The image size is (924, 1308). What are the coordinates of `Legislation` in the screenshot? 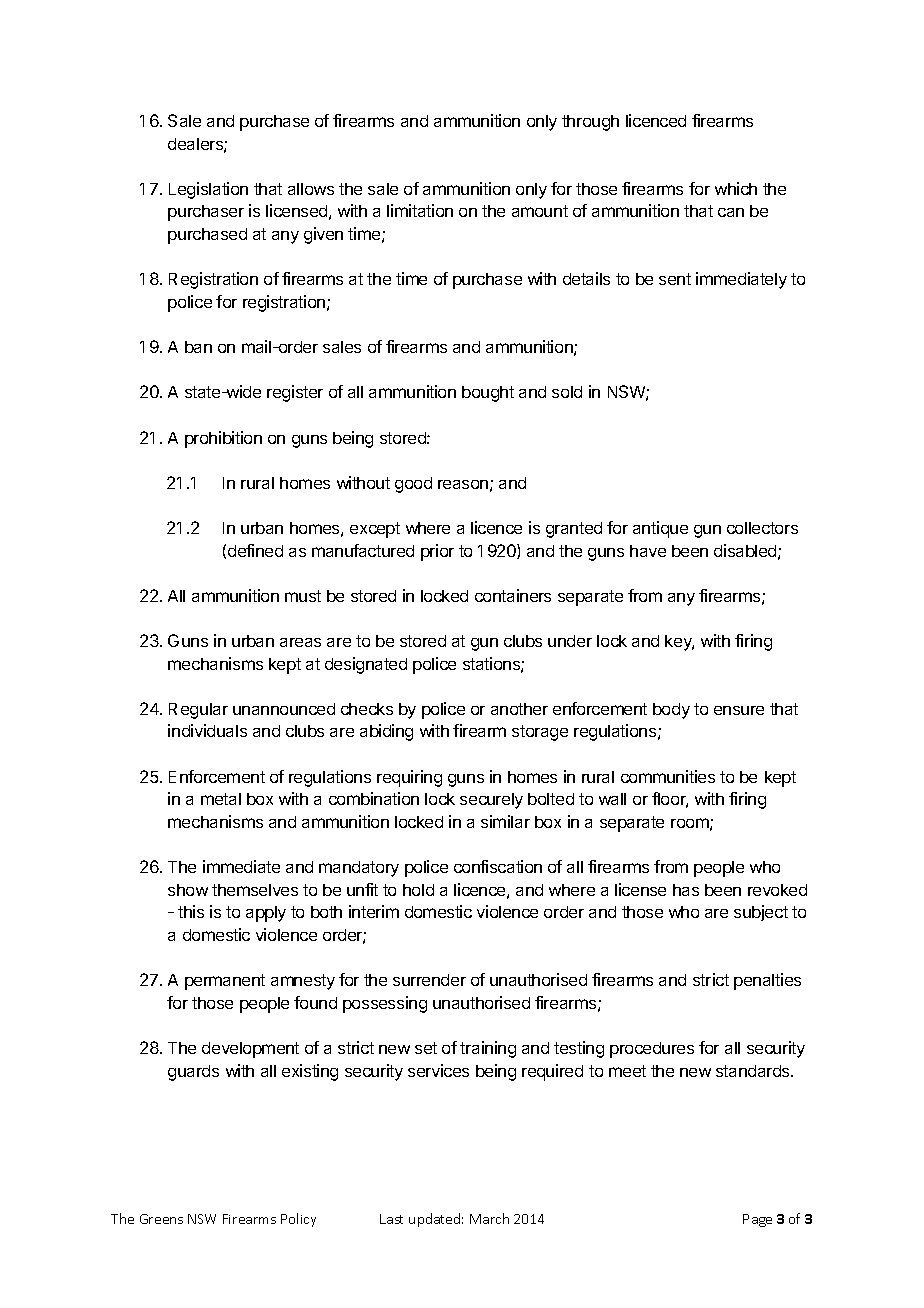 It's located at (208, 190).
